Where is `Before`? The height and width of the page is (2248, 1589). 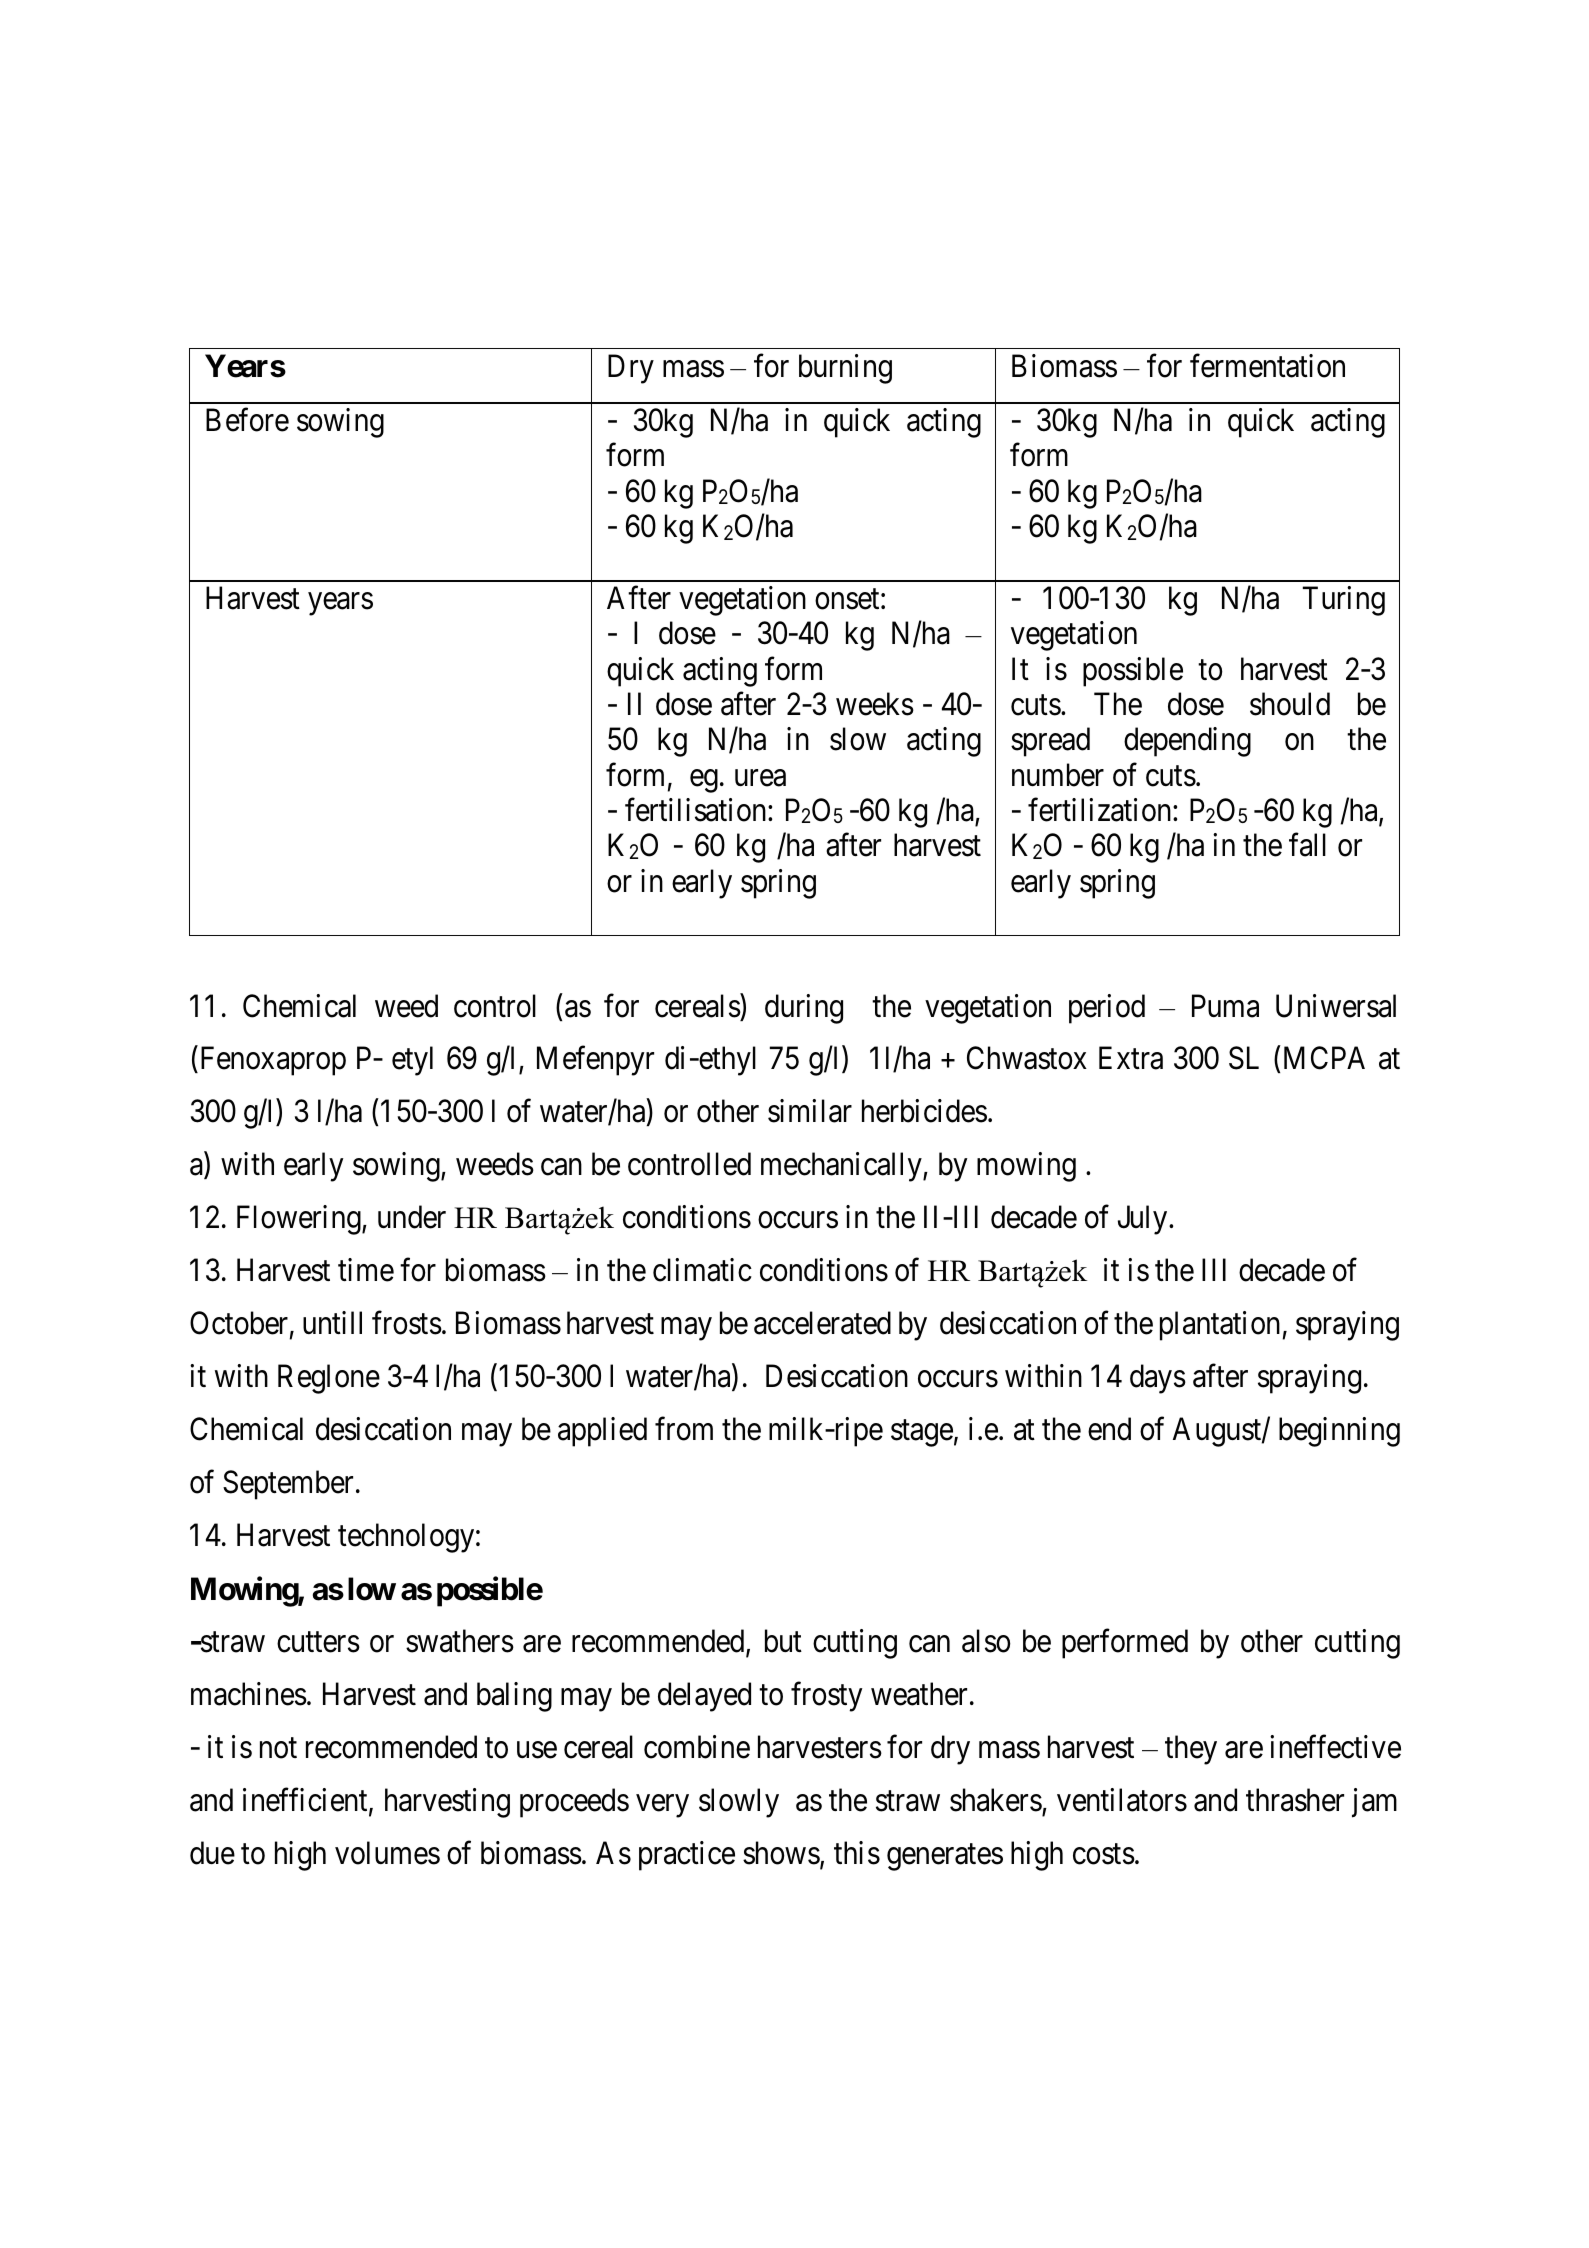 Before is located at coordinates (247, 420).
